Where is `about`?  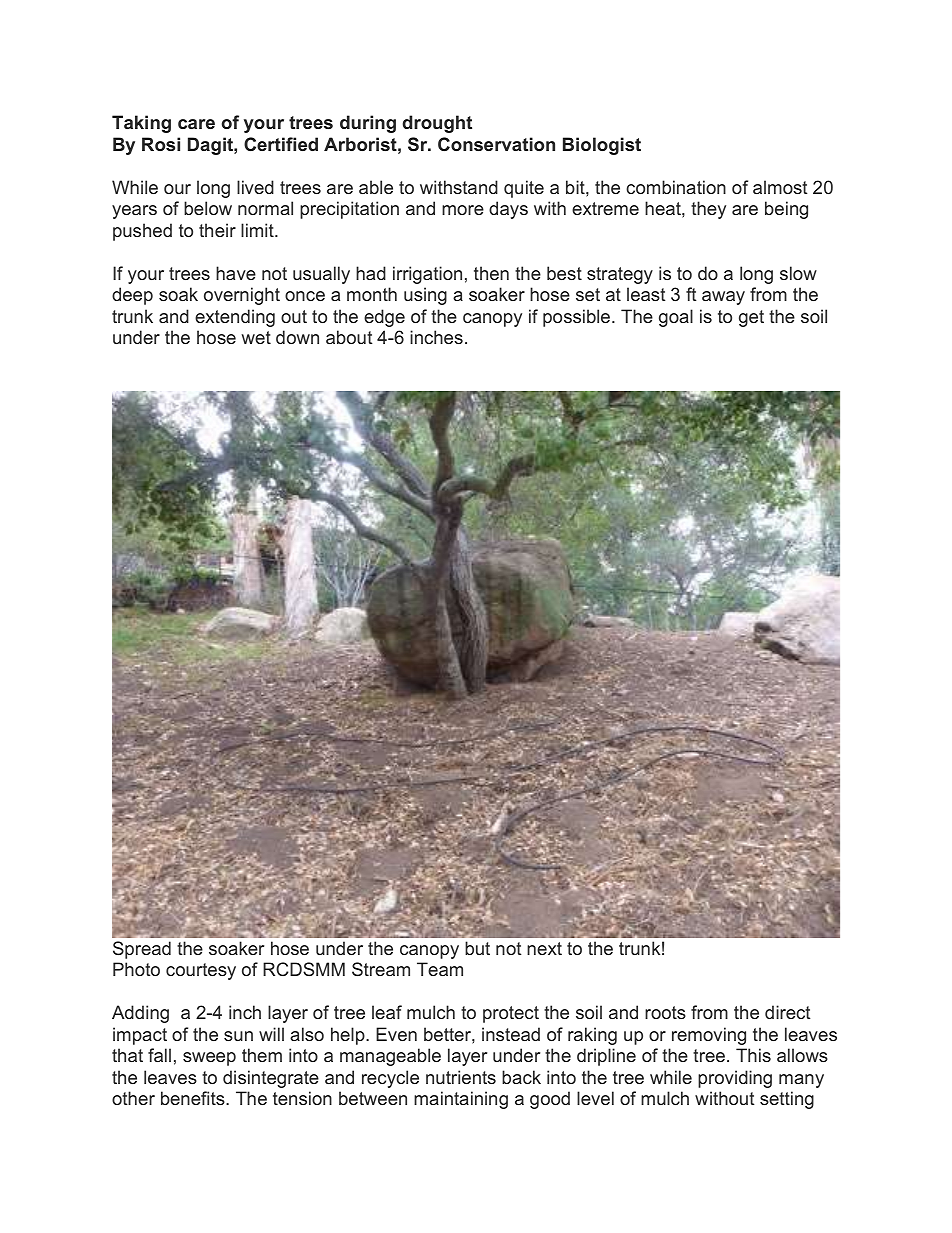 about is located at coordinates (349, 337).
